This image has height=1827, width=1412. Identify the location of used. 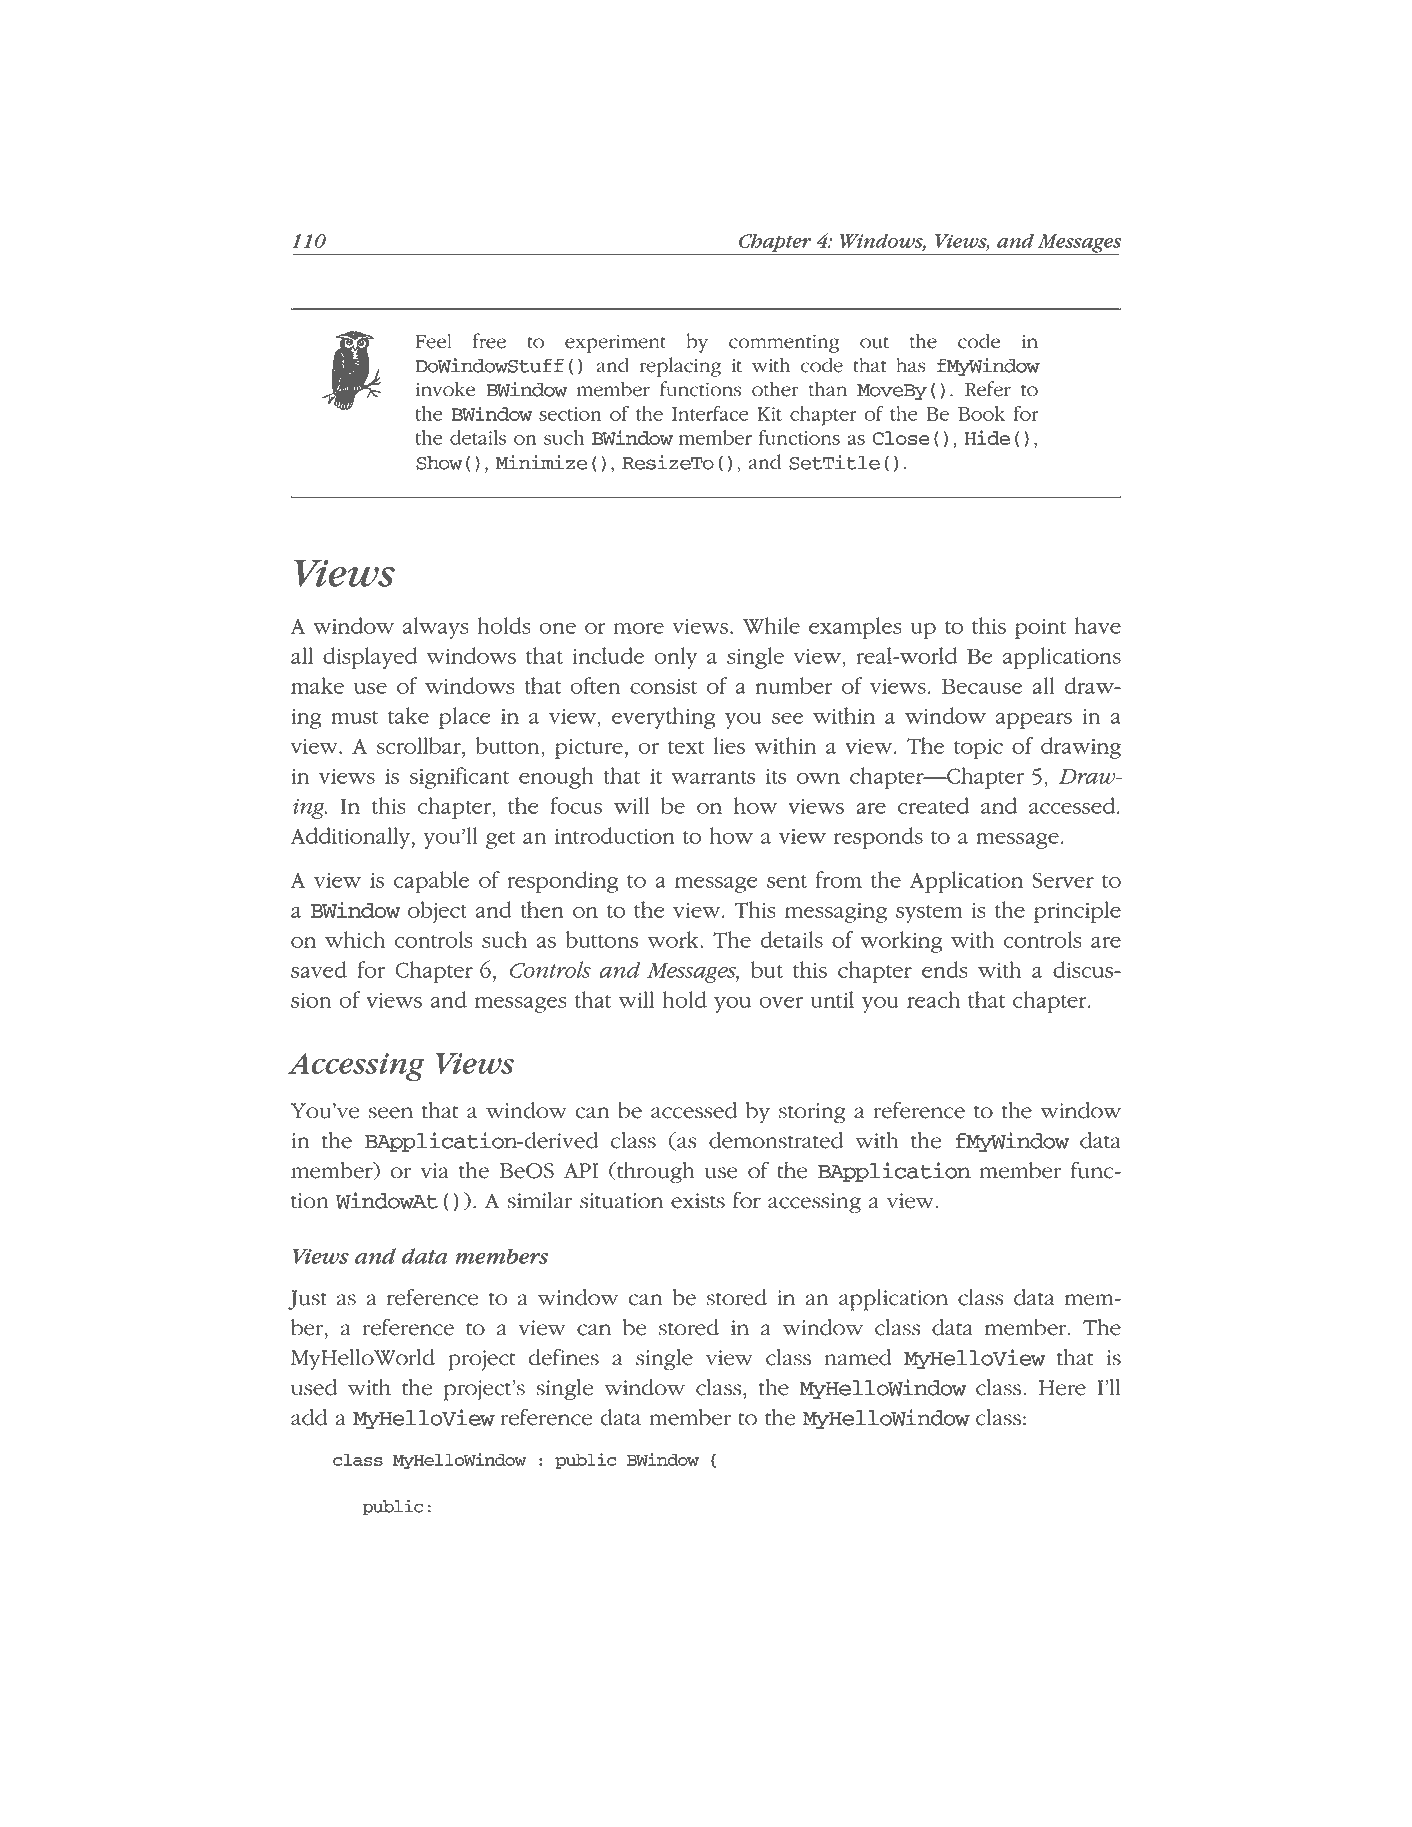
(314, 1387).
